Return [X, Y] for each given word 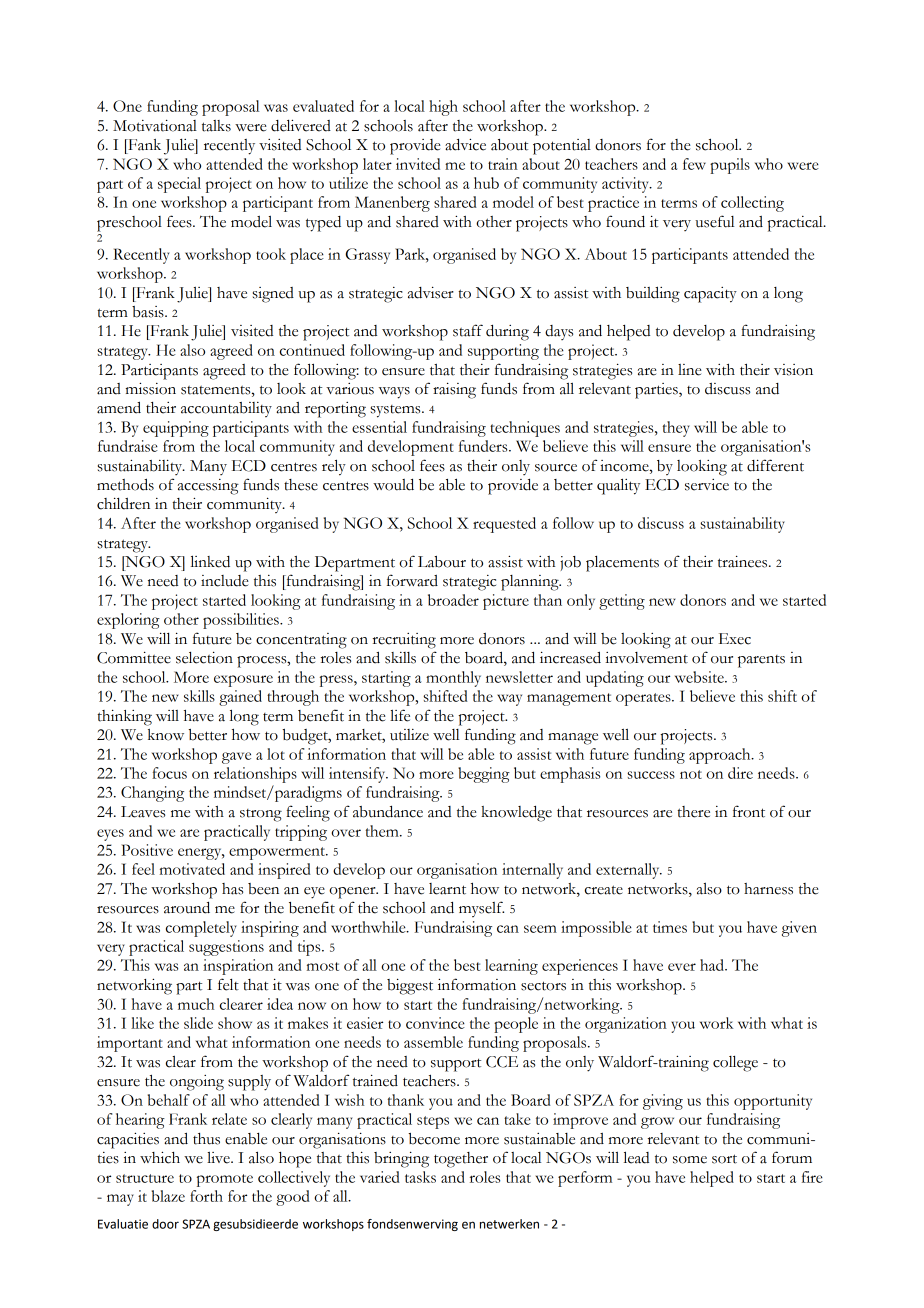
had [713, 965]
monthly [453, 679]
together [461, 1160]
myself [481, 909]
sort [724, 1159]
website [700, 677]
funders [484, 446]
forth [206, 1196]
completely [201, 929]
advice [465, 144]
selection [204, 657]
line [690, 370]
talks [216, 126]
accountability [226, 409]
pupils [730, 166]
